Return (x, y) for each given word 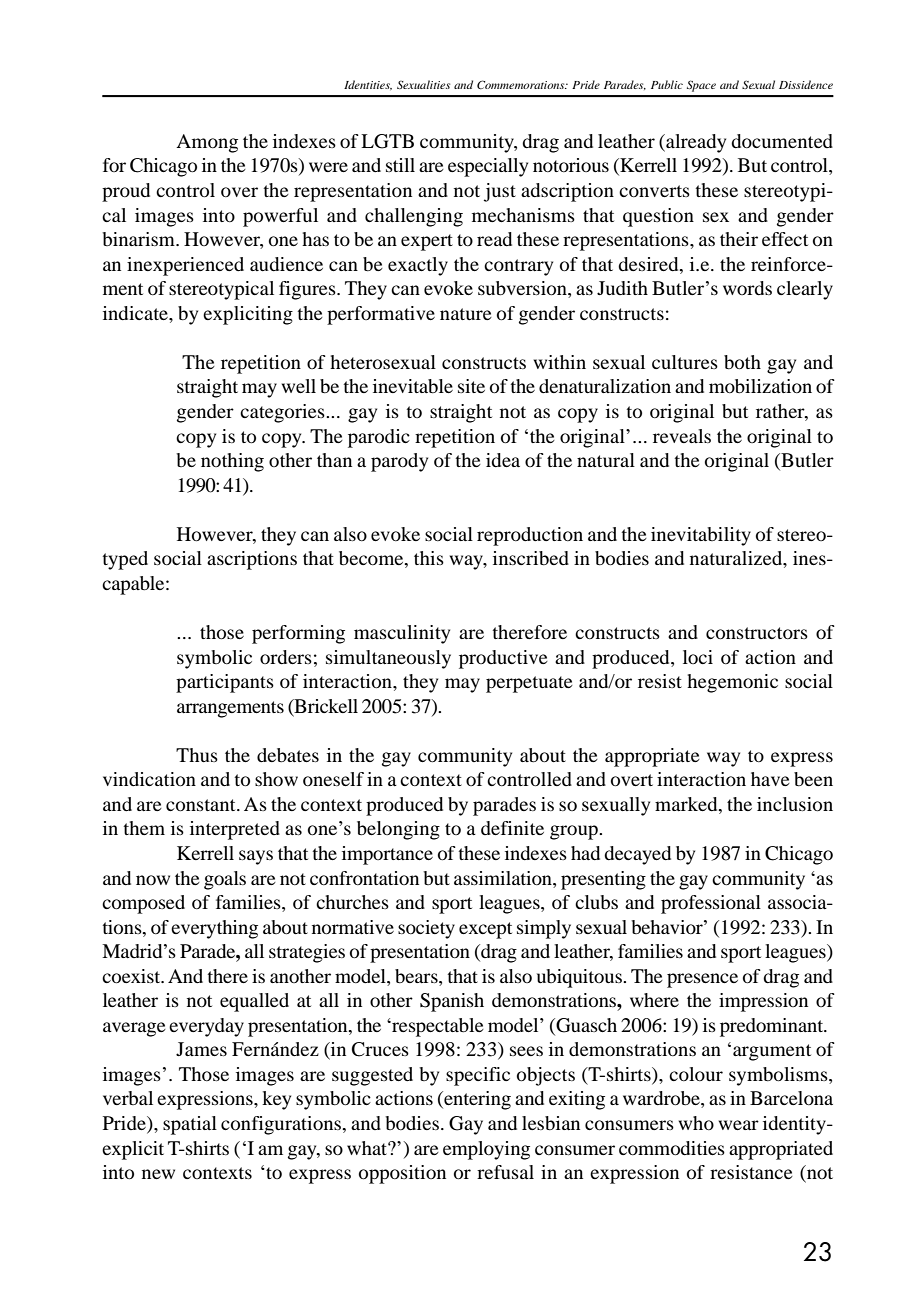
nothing (232, 462)
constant (202, 805)
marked (687, 805)
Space (701, 86)
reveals (682, 436)
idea (503, 460)
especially (488, 167)
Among (207, 143)
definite (512, 828)
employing (486, 1150)
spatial (190, 1125)
